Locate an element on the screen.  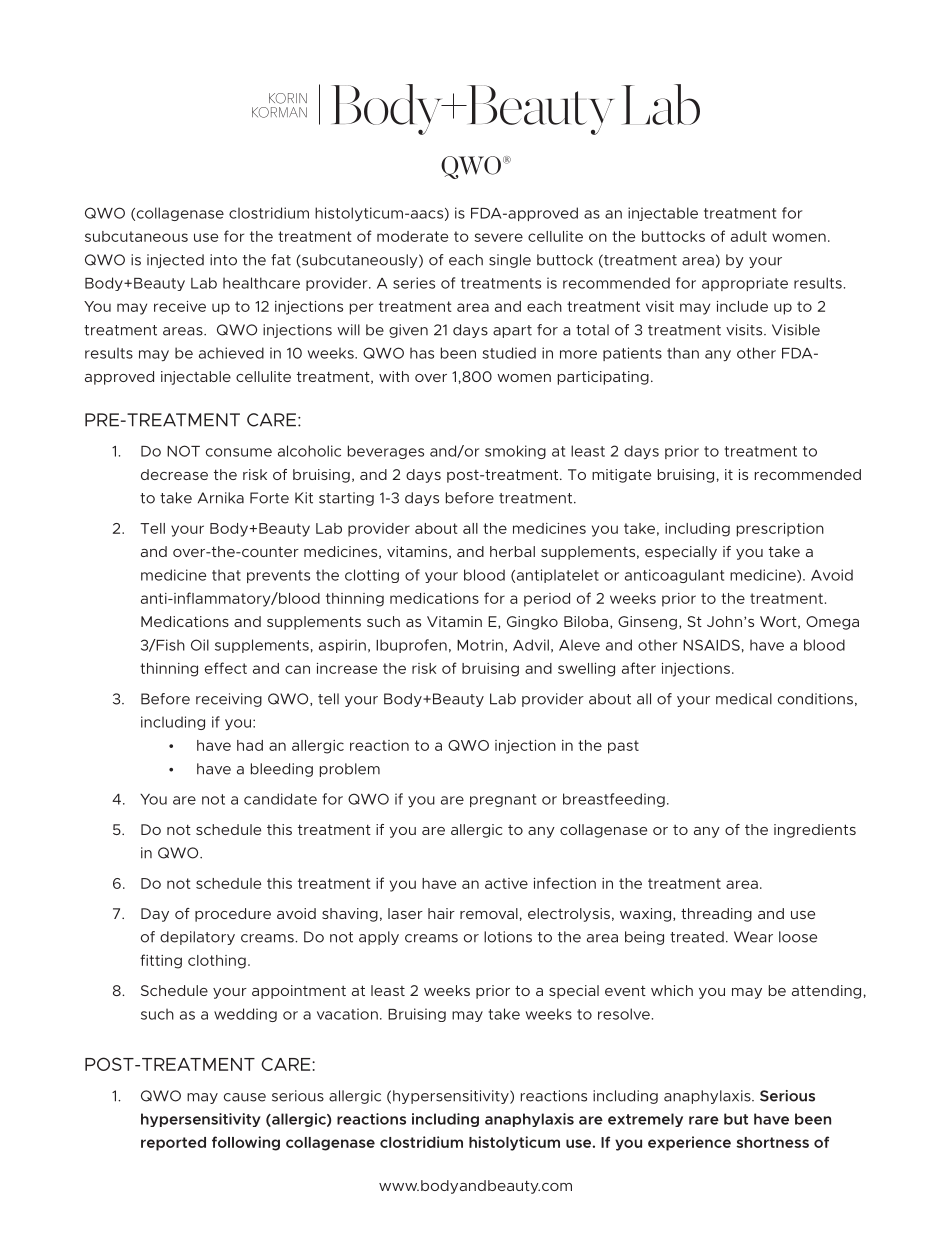
cause is located at coordinates (245, 1097).
